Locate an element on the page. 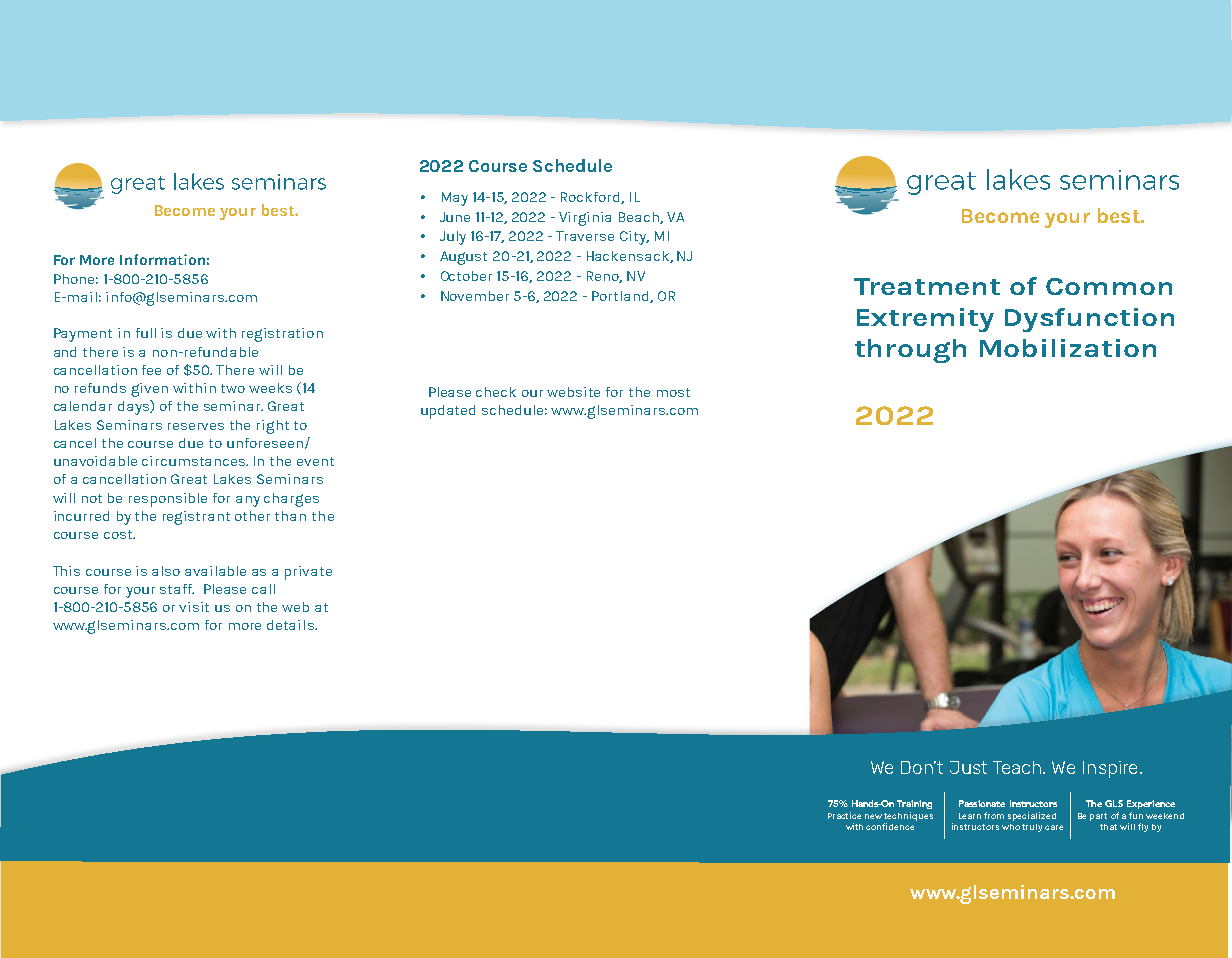 This image has height=958, width=1232. Mobilization is located at coordinates (1068, 348).
